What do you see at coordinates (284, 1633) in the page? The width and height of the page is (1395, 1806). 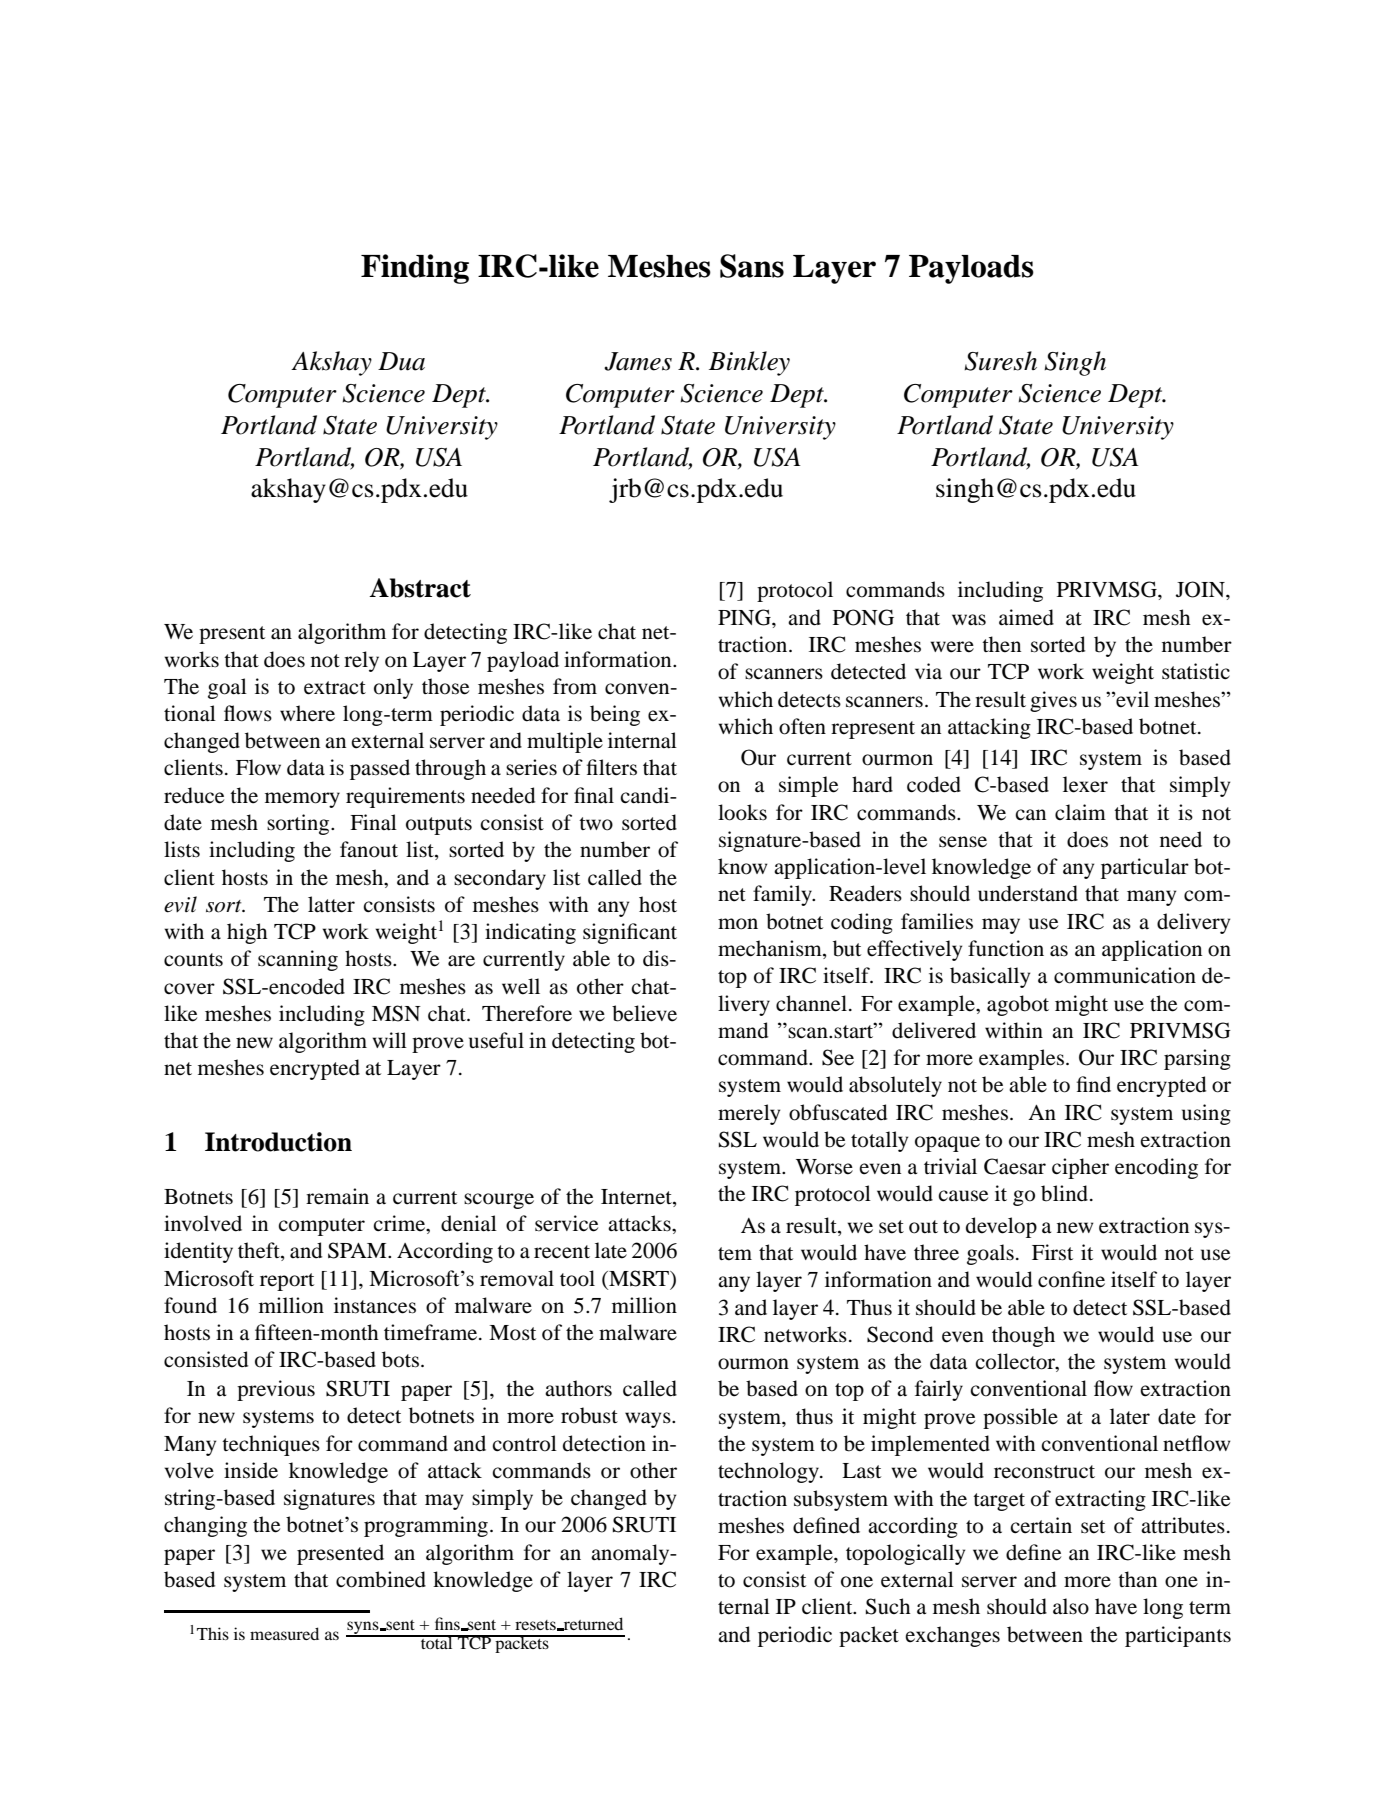 I see `measured` at bounding box center [284, 1633].
